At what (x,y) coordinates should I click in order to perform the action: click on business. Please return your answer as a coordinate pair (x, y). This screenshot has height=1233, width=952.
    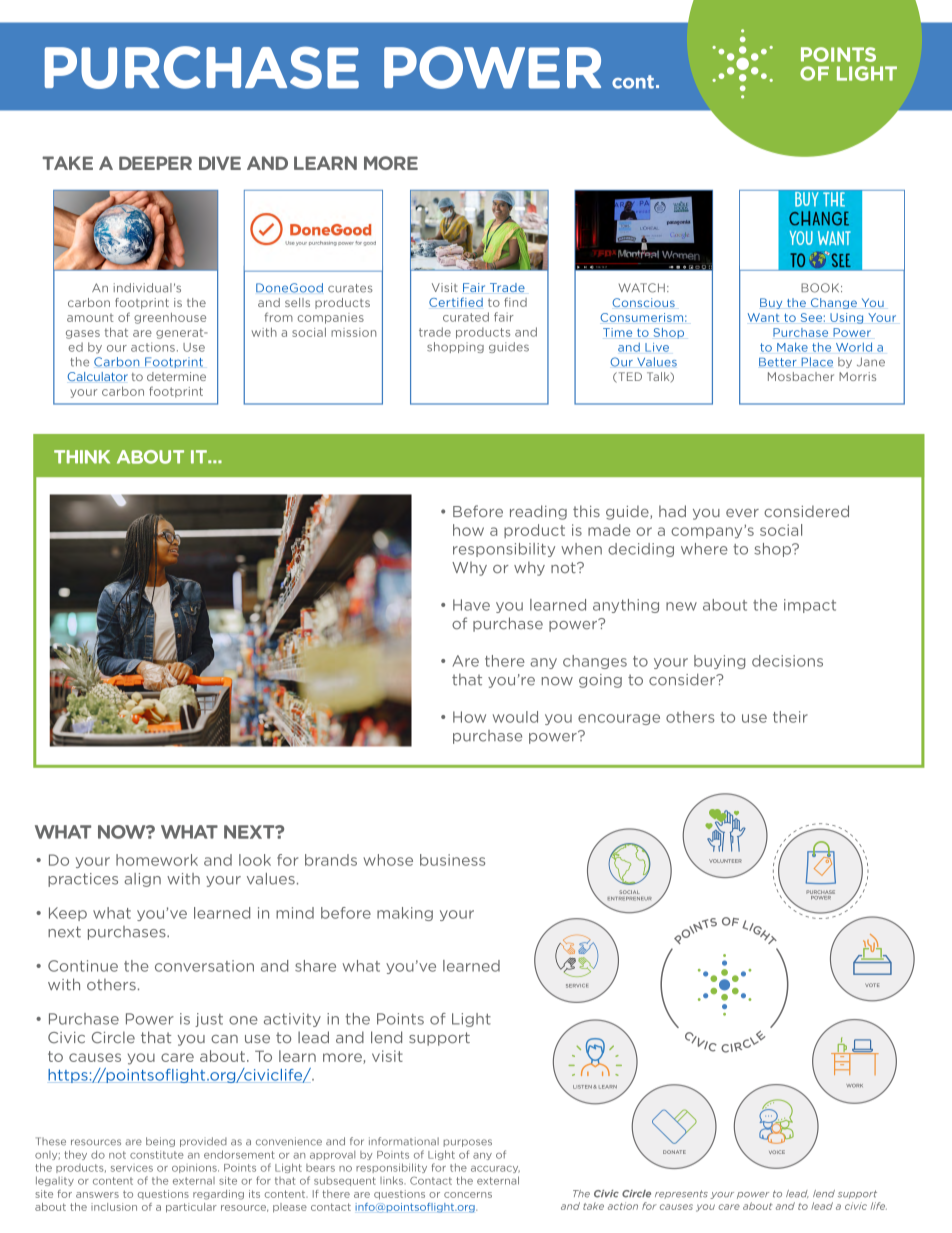
    Looking at the image, I should click on (452, 860).
